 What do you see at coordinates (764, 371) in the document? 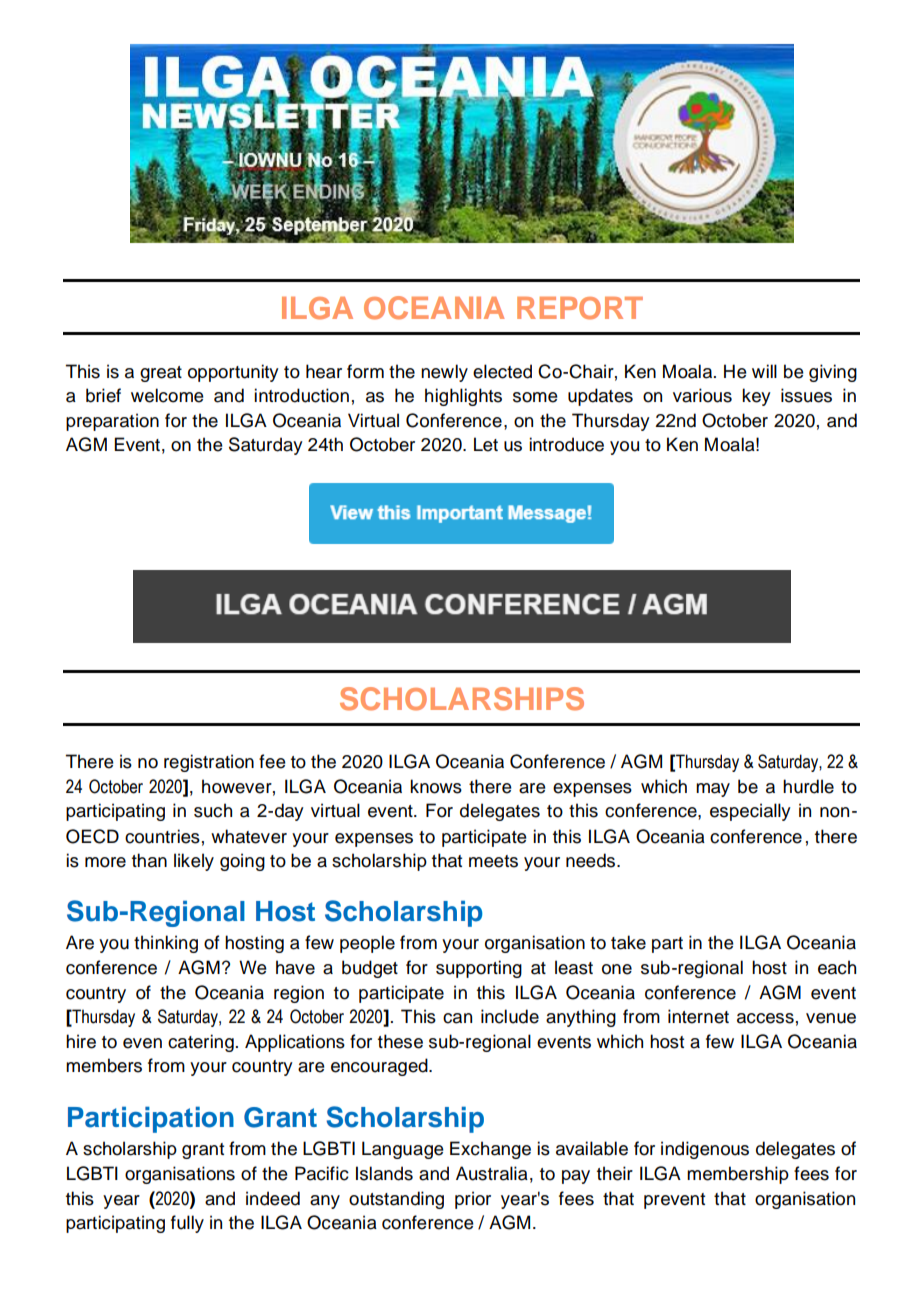
I see `will` at bounding box center [764, 371].
